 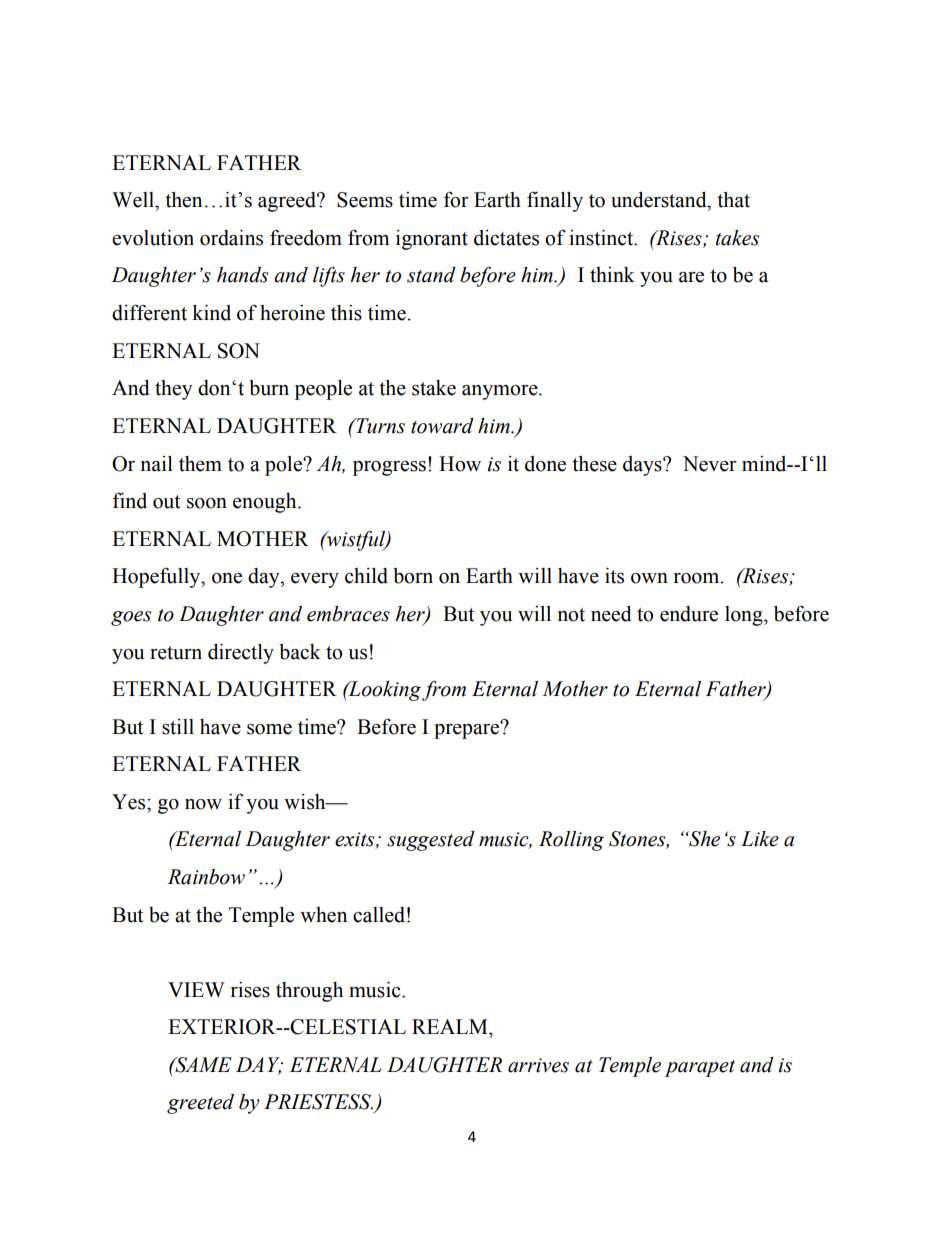 What do you see at coordinates (202, 1065) in the screenshot?
I see `SAME` at bounding box center [202, 1065].
